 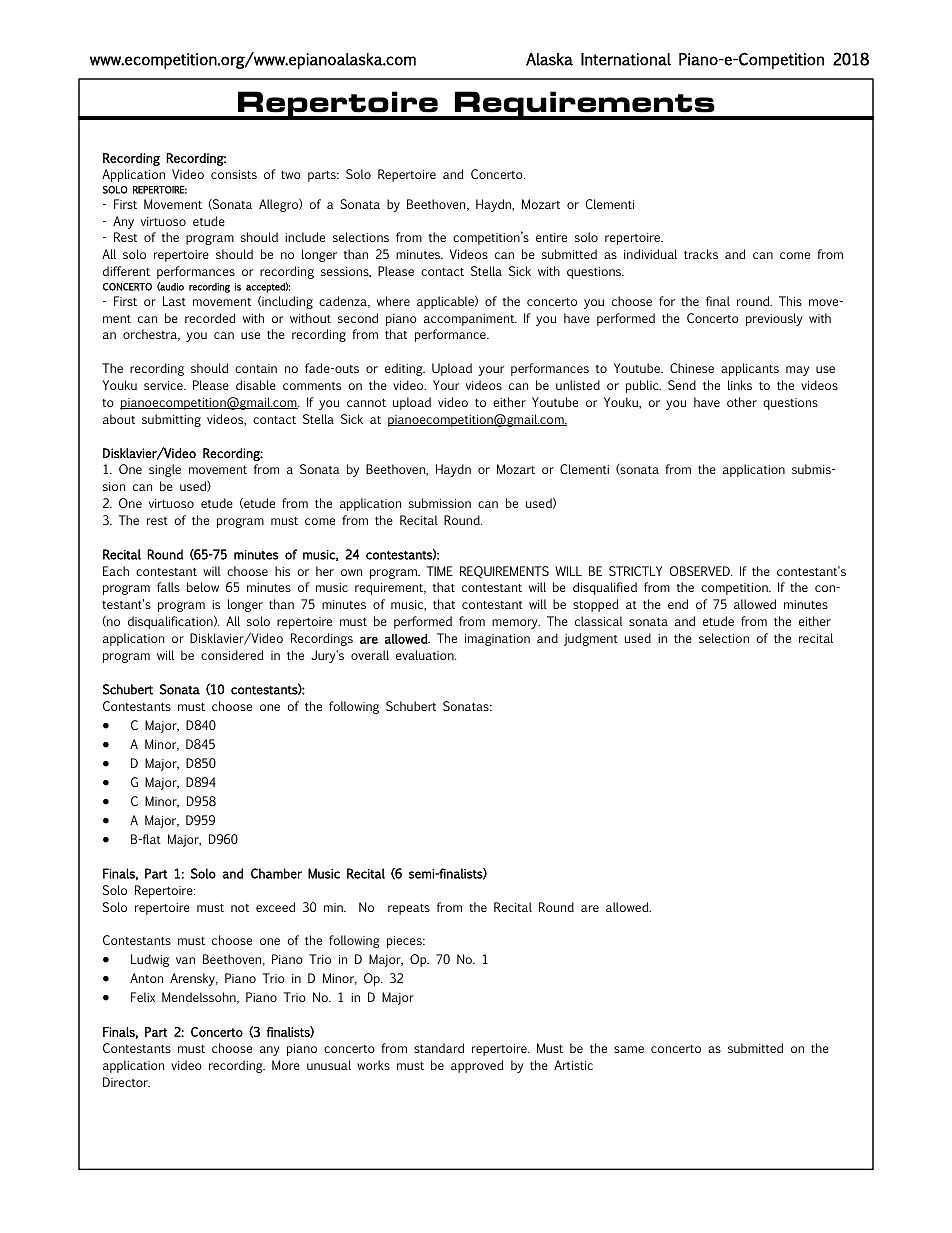 I want to click on same, so click(x=629, y=1049).
